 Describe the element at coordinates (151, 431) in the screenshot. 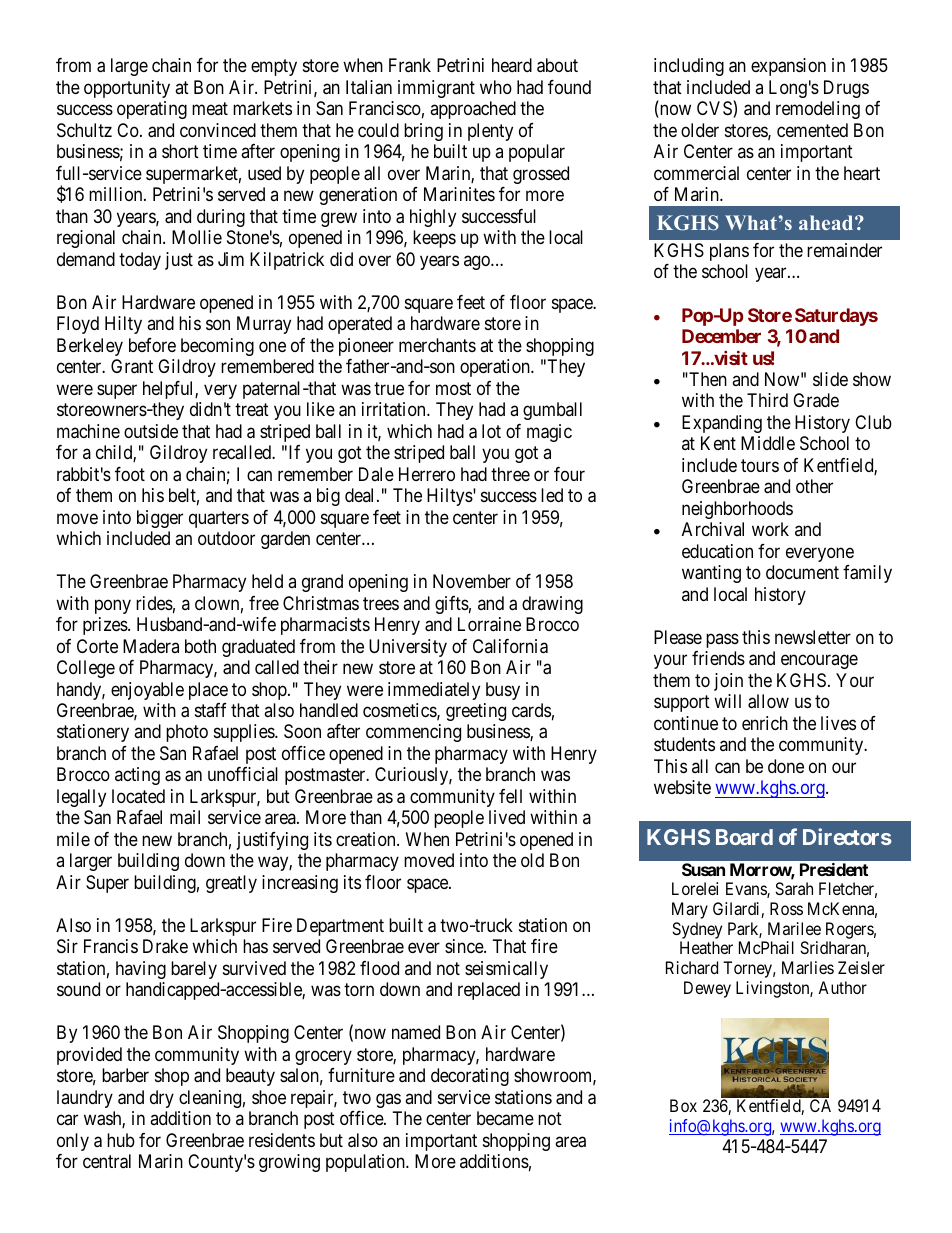

I see `outside` at that location.
